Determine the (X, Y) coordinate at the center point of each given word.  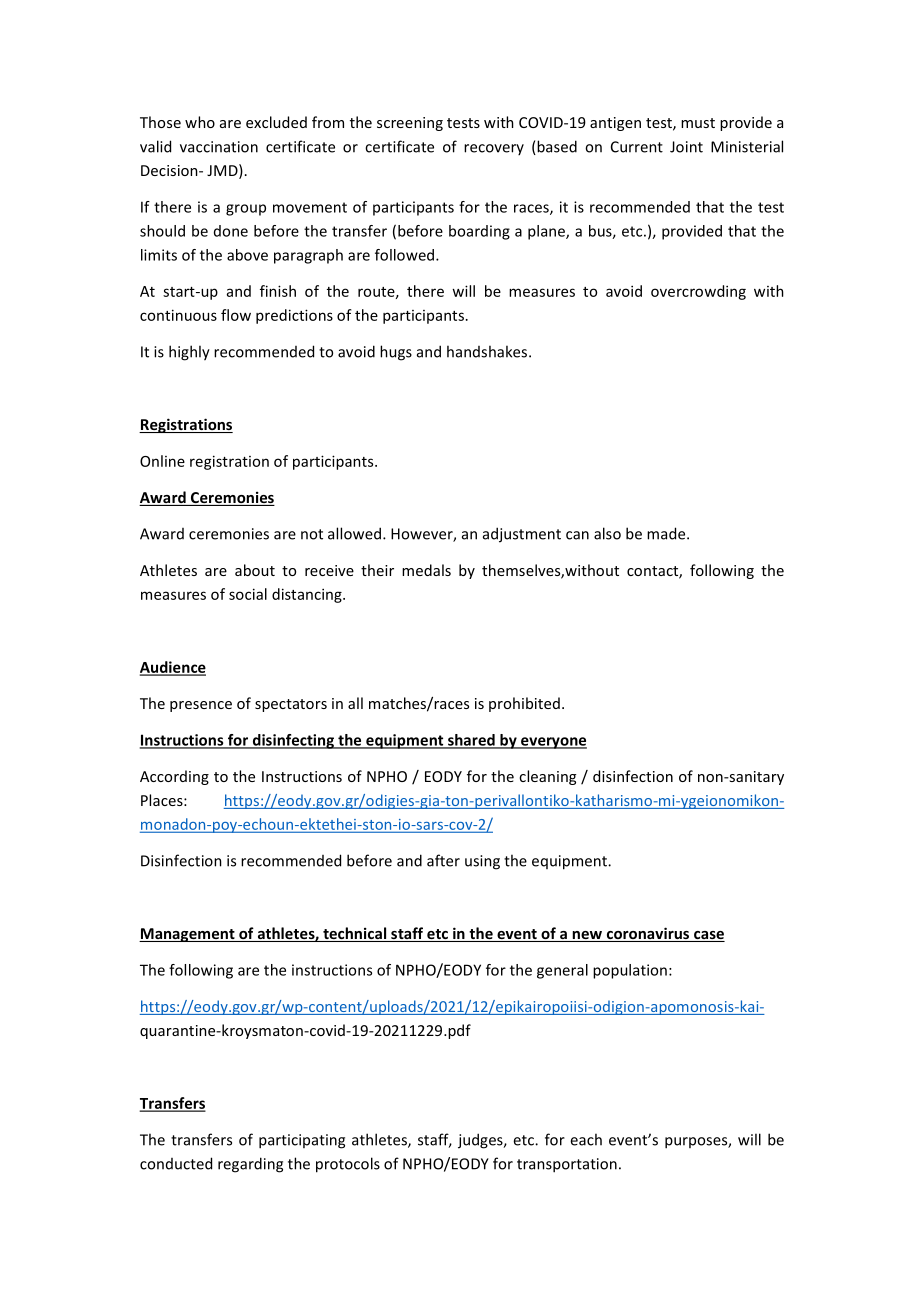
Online (162, 461)
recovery (494, 149)
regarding (250, 1165)
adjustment (522, 535)
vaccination (219, 147)
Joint (686, 147)
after (443, 860)
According (174, 777)
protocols (348, 1165)
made (667, 533)
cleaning (547, 777)
